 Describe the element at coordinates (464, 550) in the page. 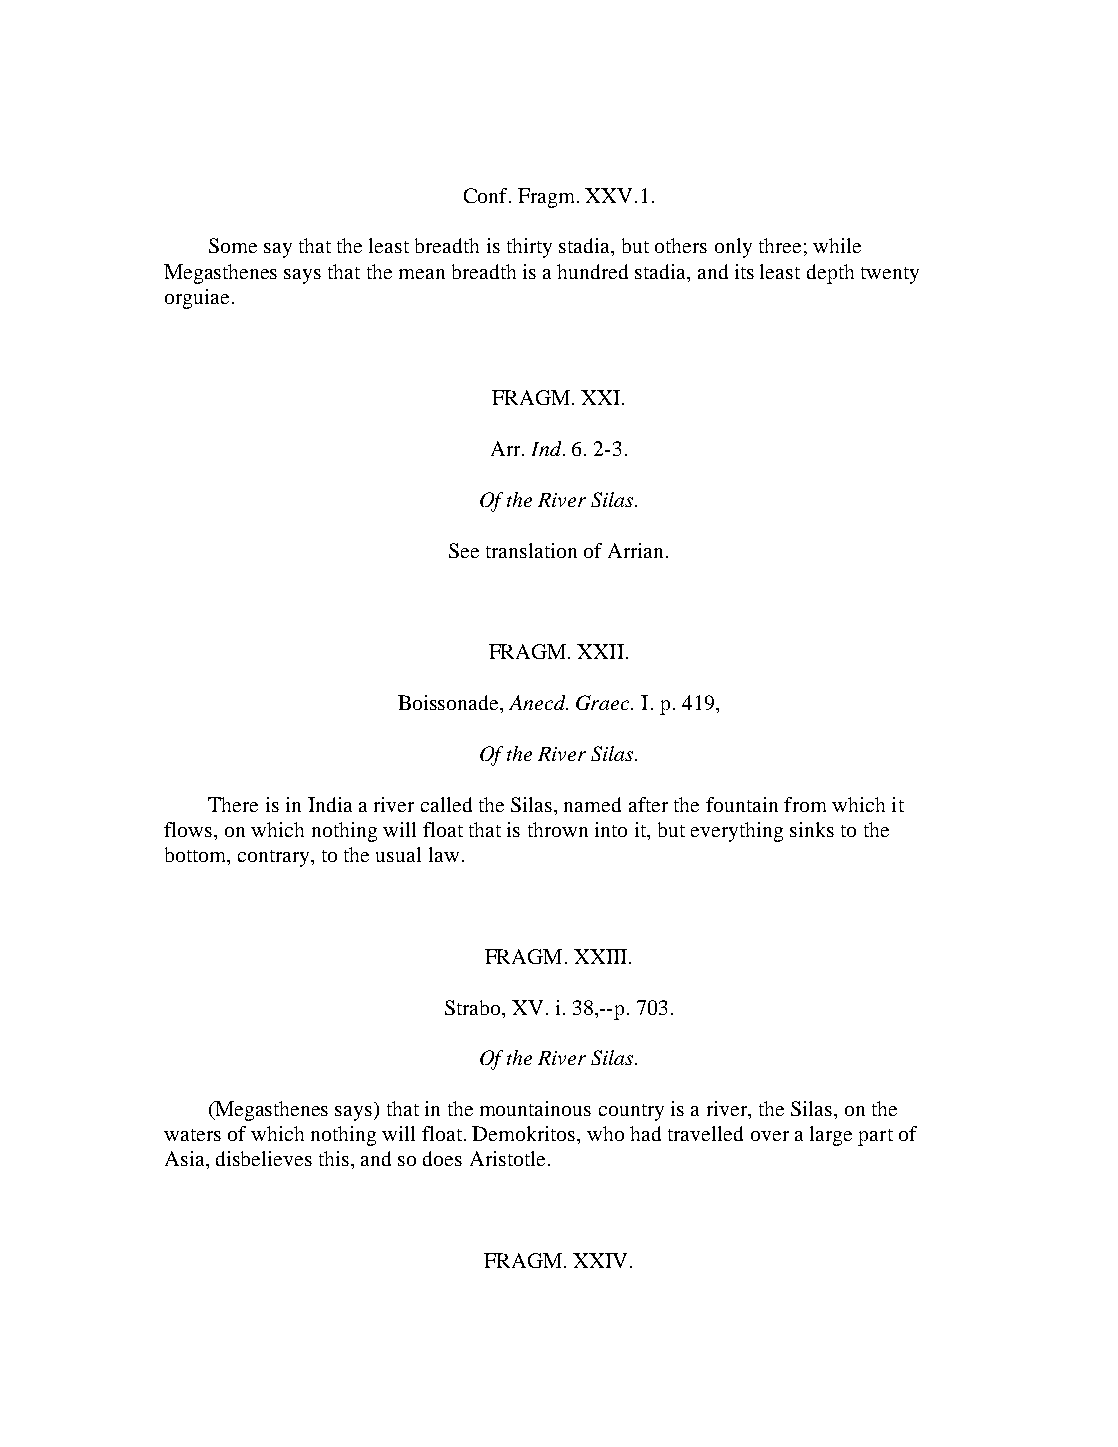

I see `See` at that location.
